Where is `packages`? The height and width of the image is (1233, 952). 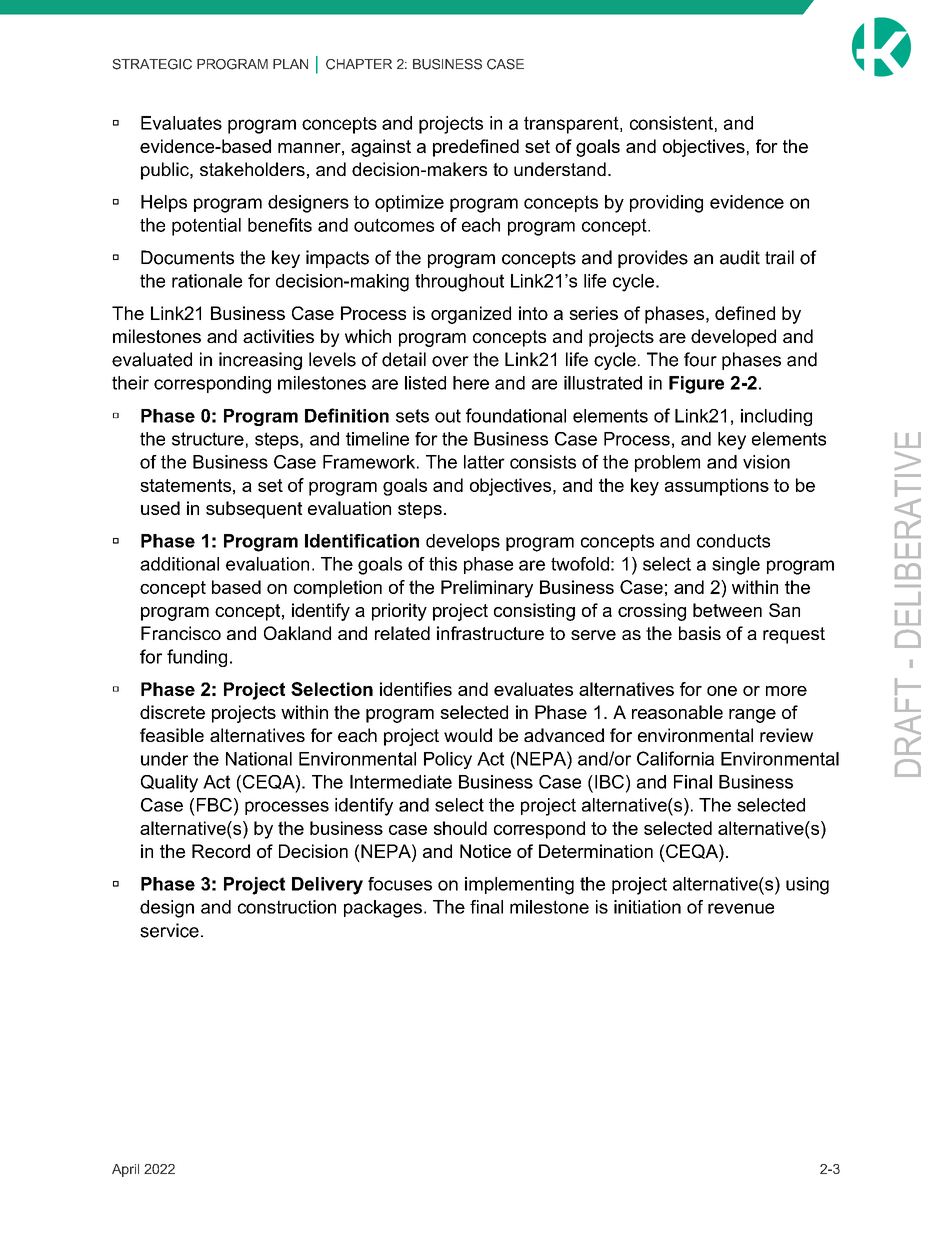 packages is located at coordinates (383, 909).
